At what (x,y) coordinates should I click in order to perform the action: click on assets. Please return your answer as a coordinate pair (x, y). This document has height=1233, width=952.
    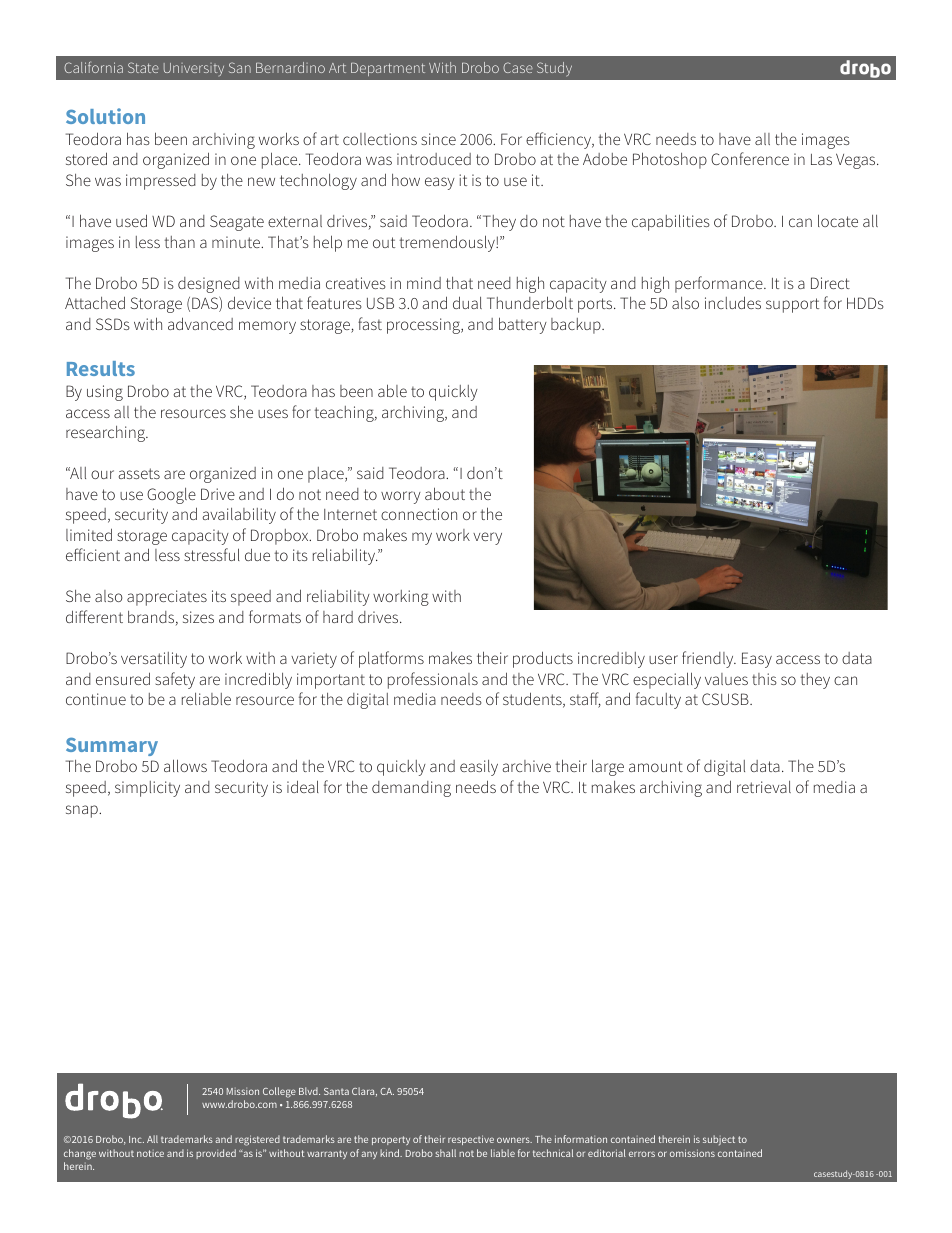
    Looking at the image, I should click on (139, 473).
